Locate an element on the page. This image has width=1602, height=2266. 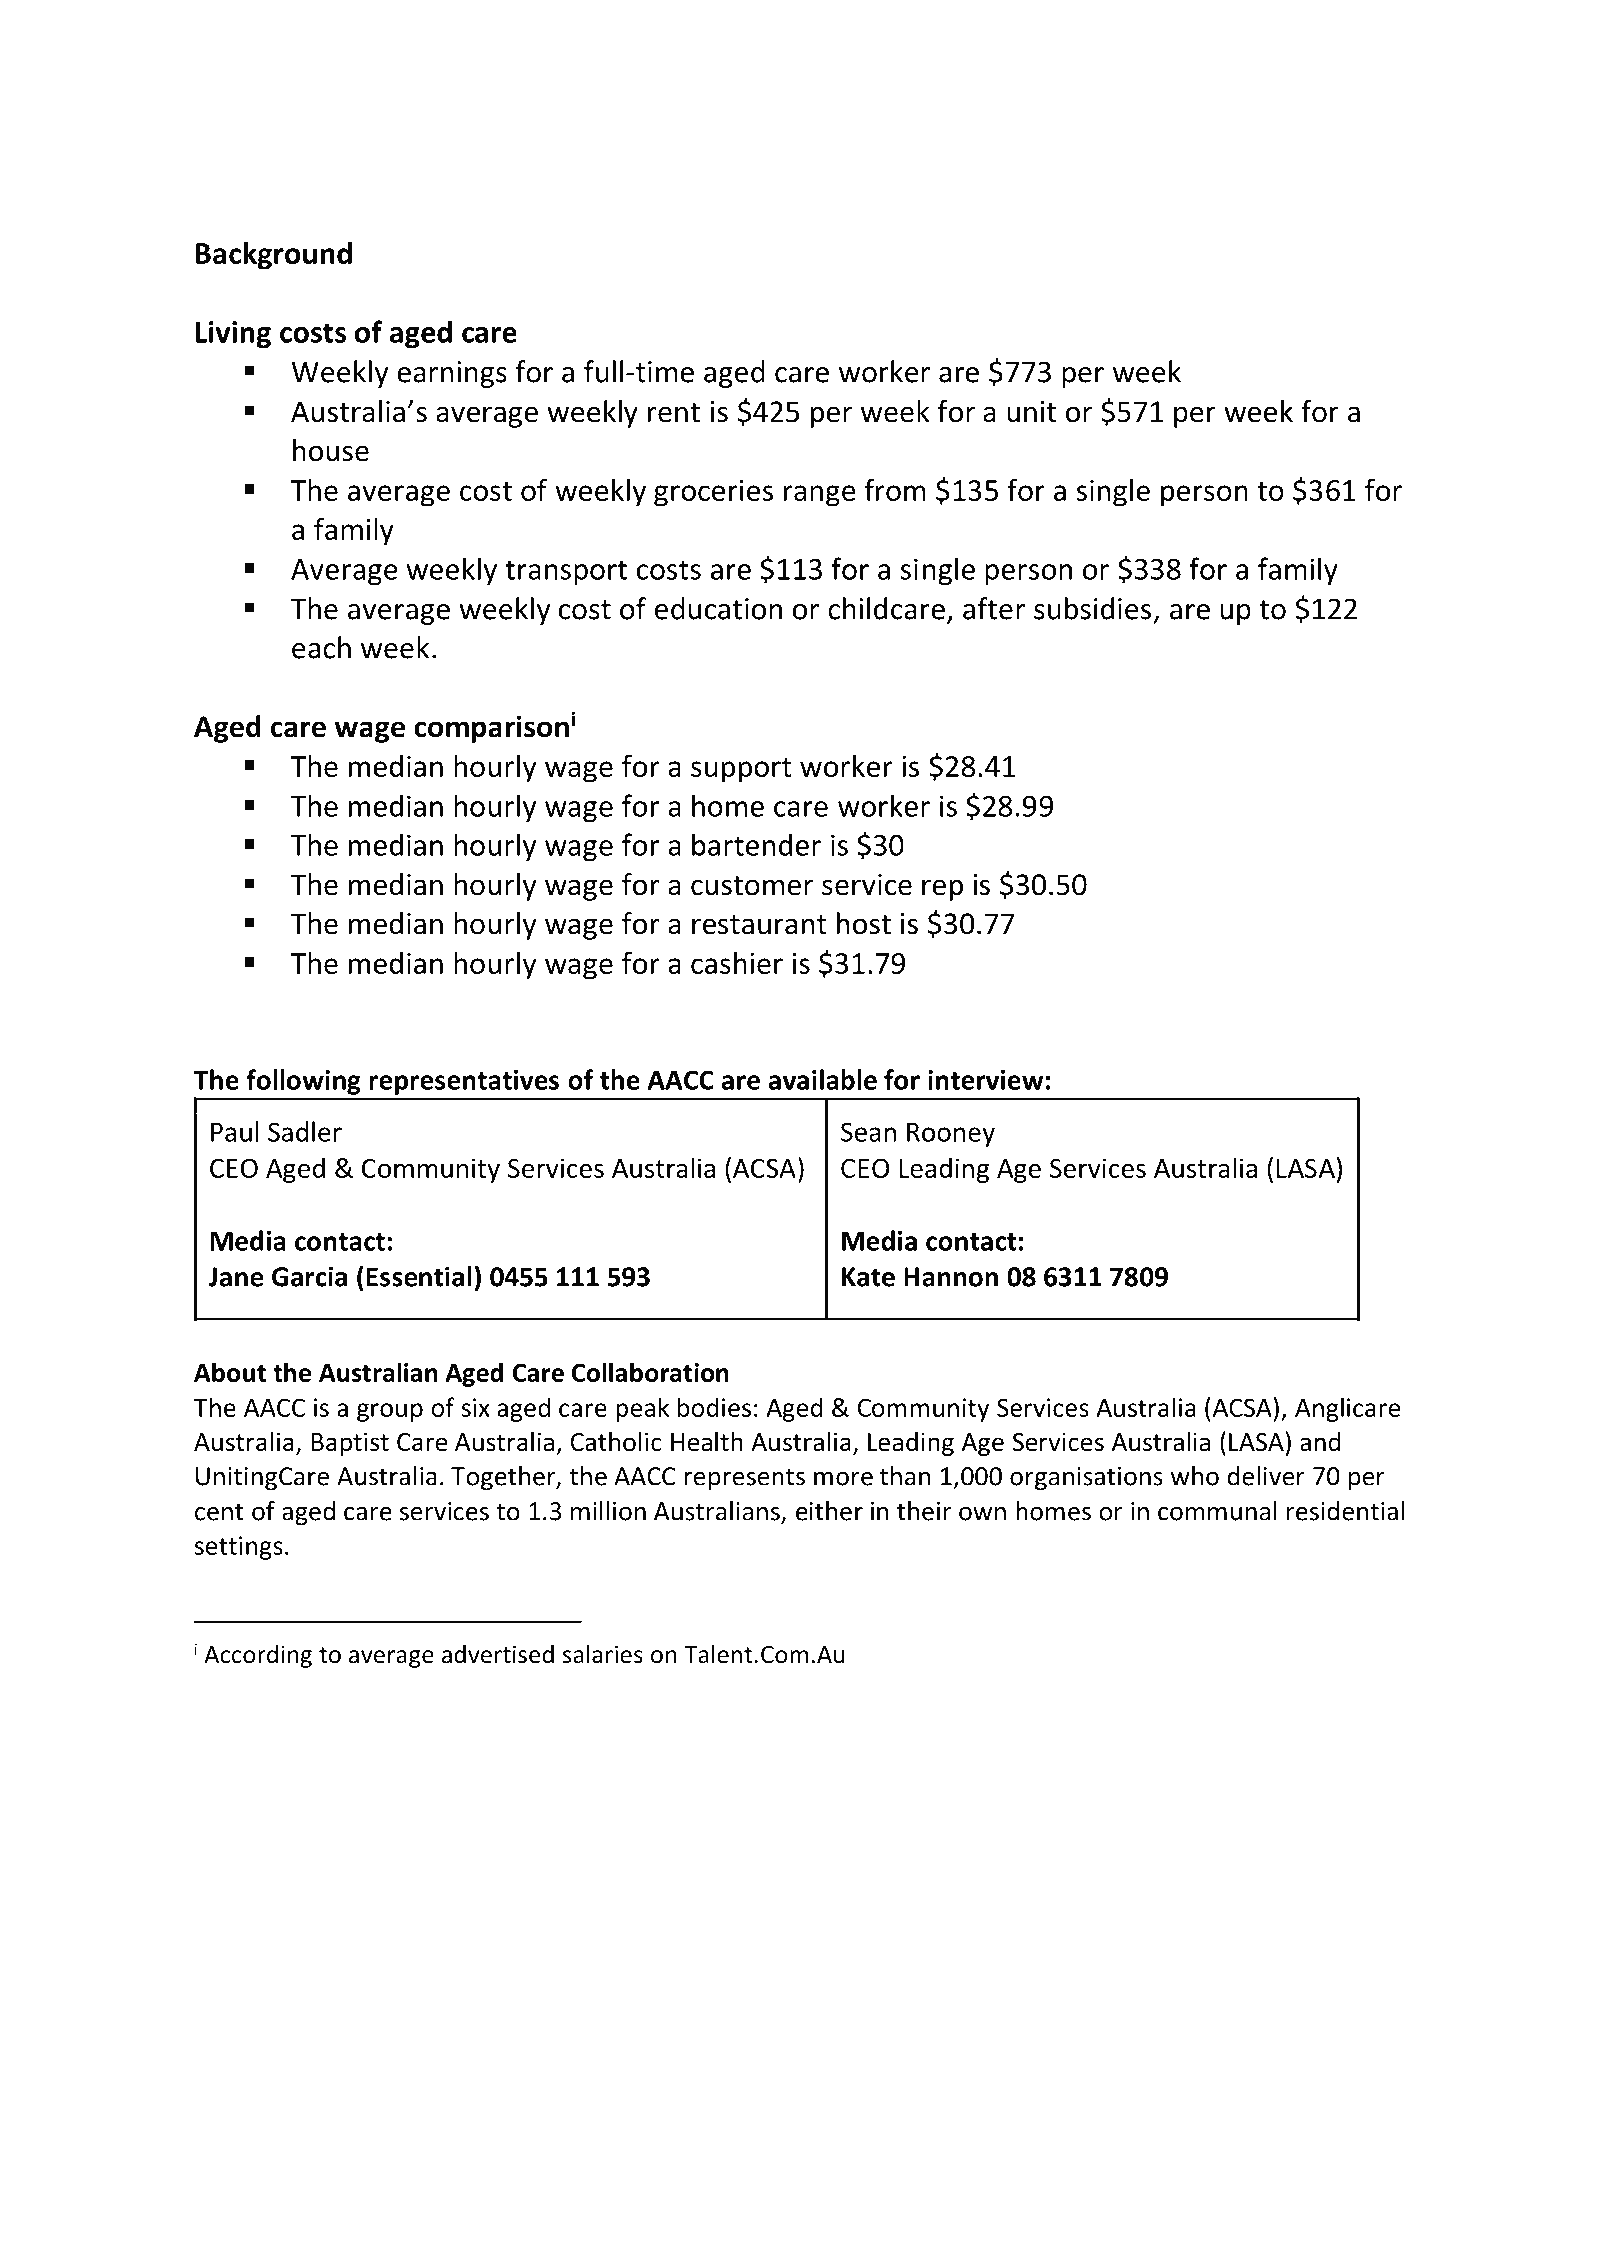
and is located at coordinates (1320, 1442).
